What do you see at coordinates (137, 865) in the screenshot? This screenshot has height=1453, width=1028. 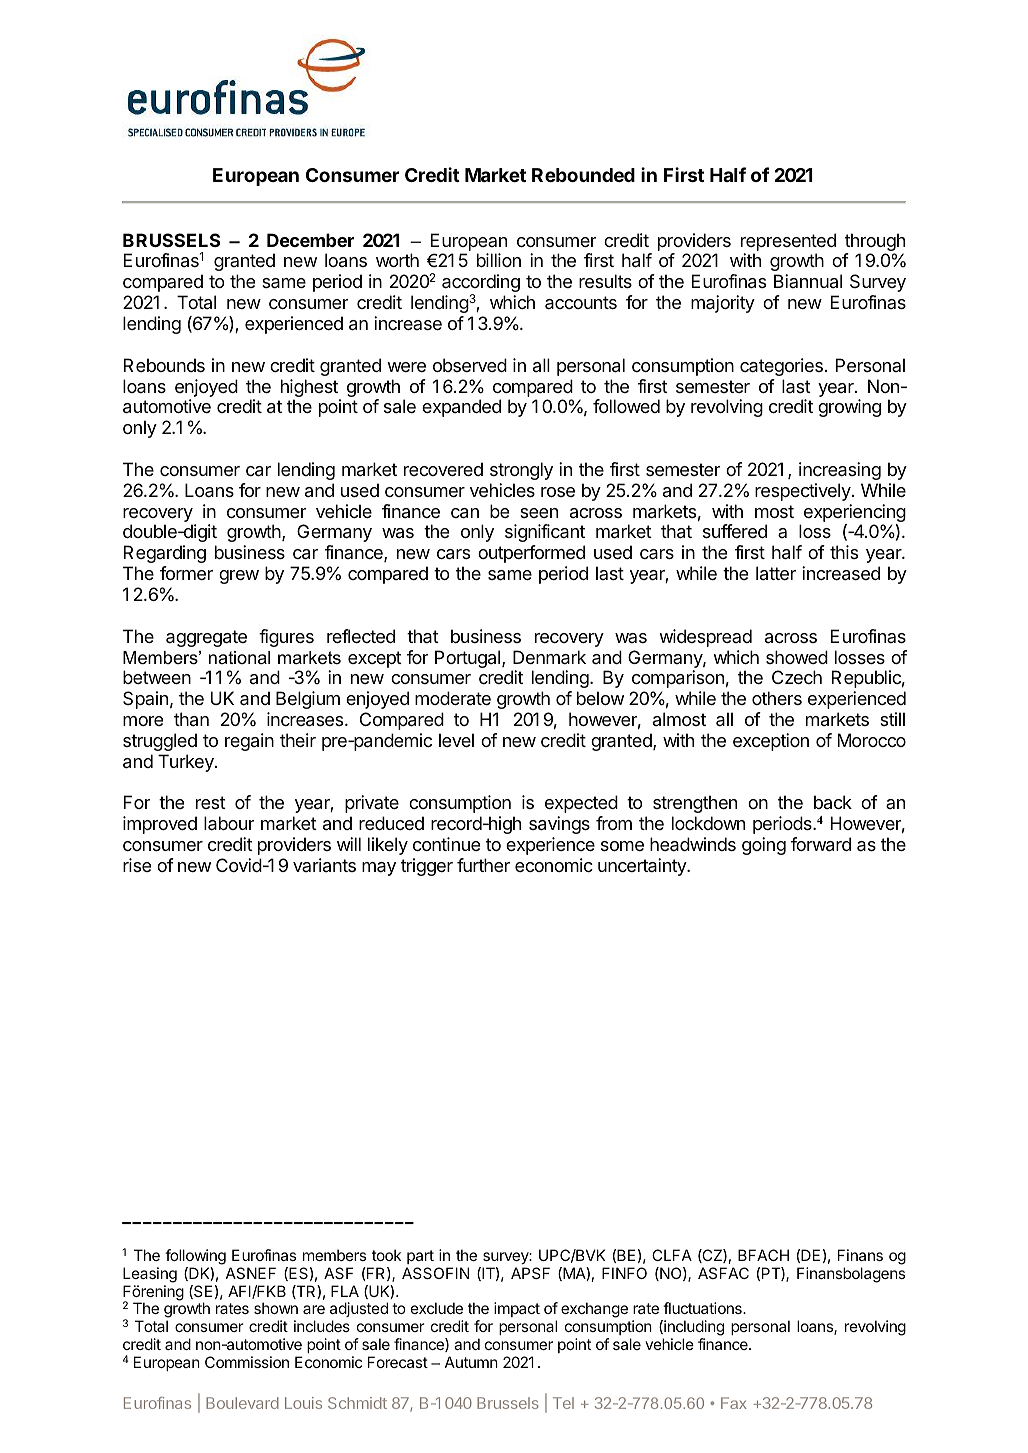 I see `rise` at bounding box center [137, 865].
